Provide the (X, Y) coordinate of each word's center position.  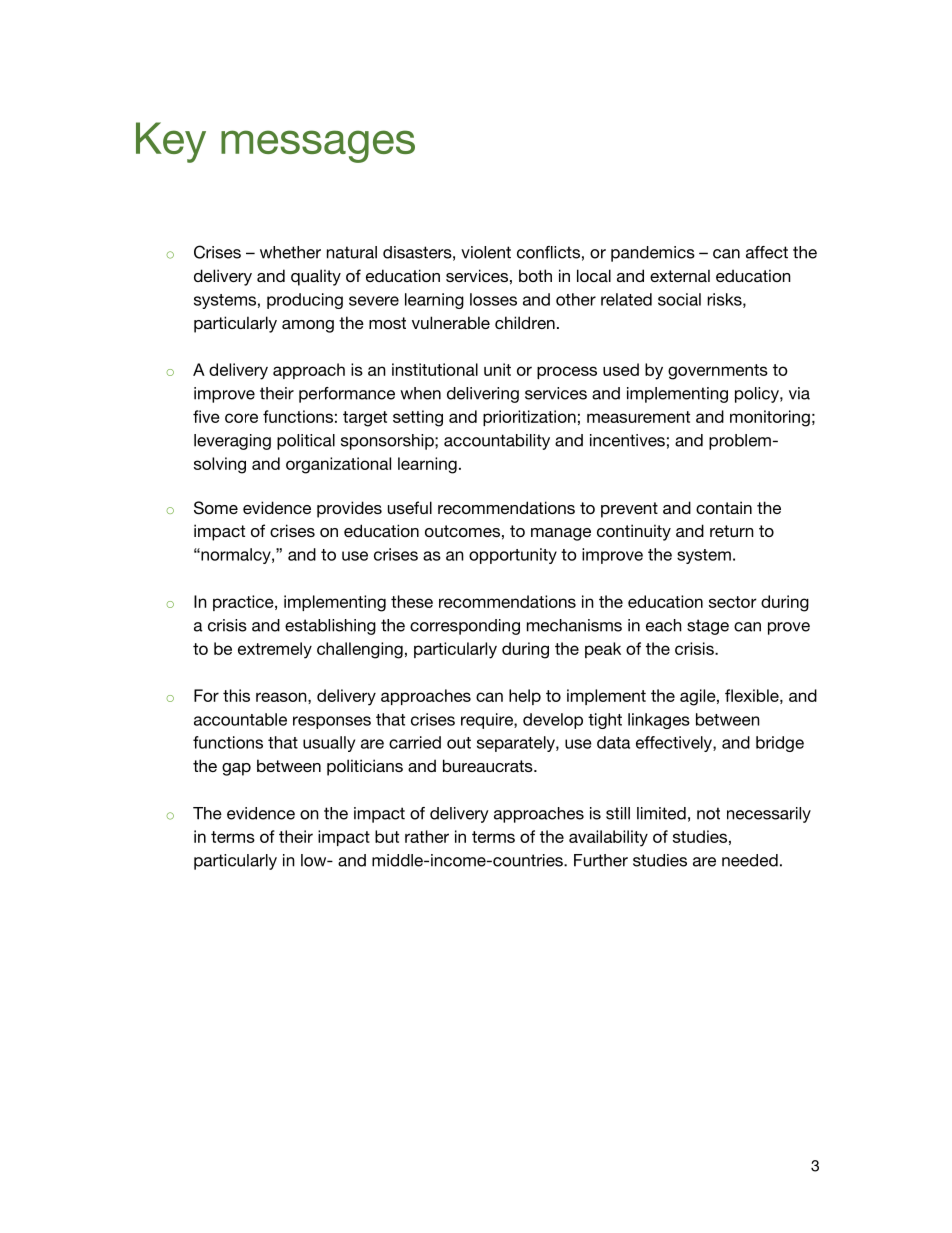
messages (318, 146)
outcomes (462, 531)
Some (216, 508)
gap (236, 769)
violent (486, 252)
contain (724, 507)
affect (767, 252)
